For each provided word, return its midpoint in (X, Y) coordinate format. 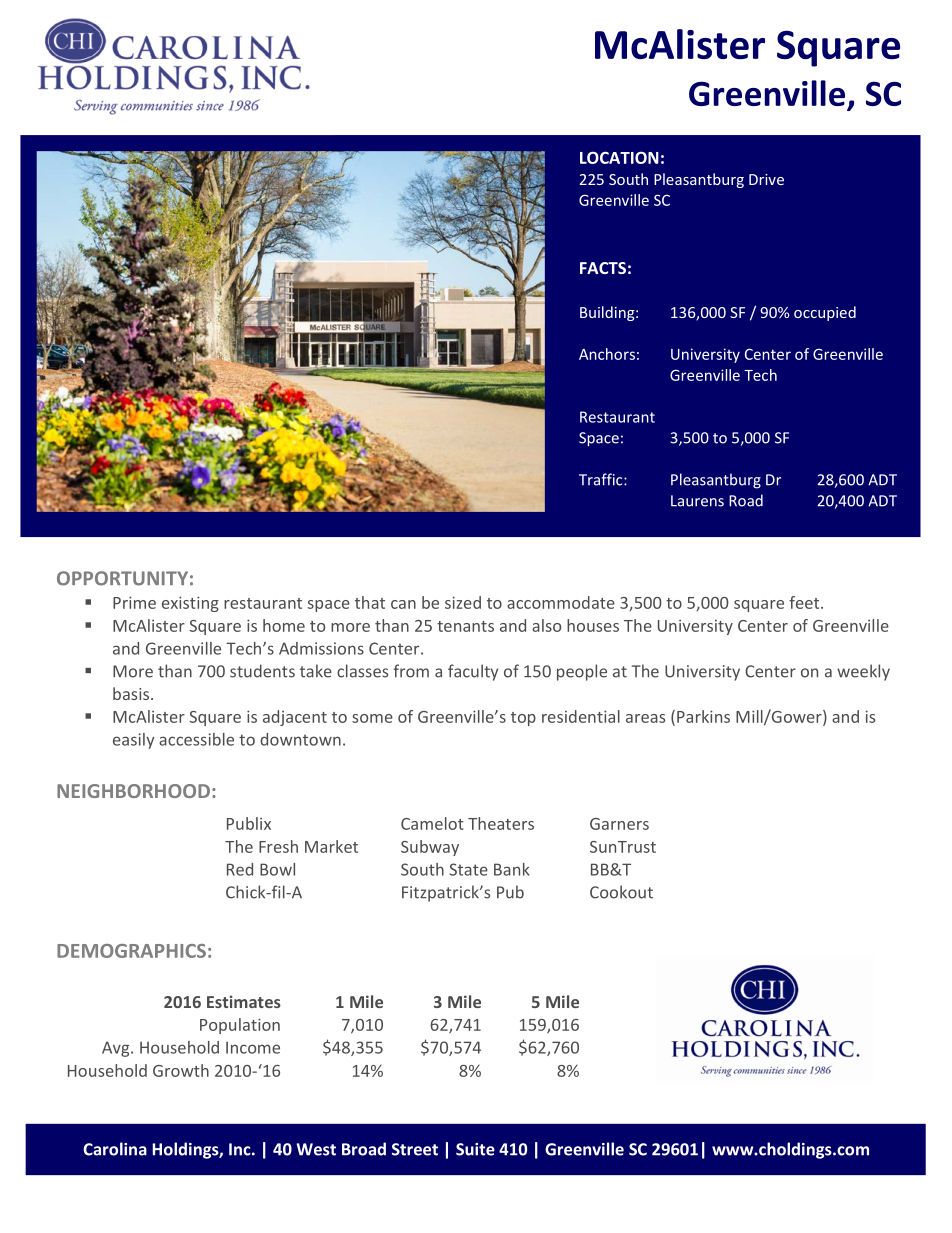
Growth (181, 1070)
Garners (619, 824)
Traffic (602, 479)
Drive (766, 179)
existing (190, 604)
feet (805, 602)
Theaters (501, 823)
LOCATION (619, 157)
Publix (249, 823)
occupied (825, 313)
